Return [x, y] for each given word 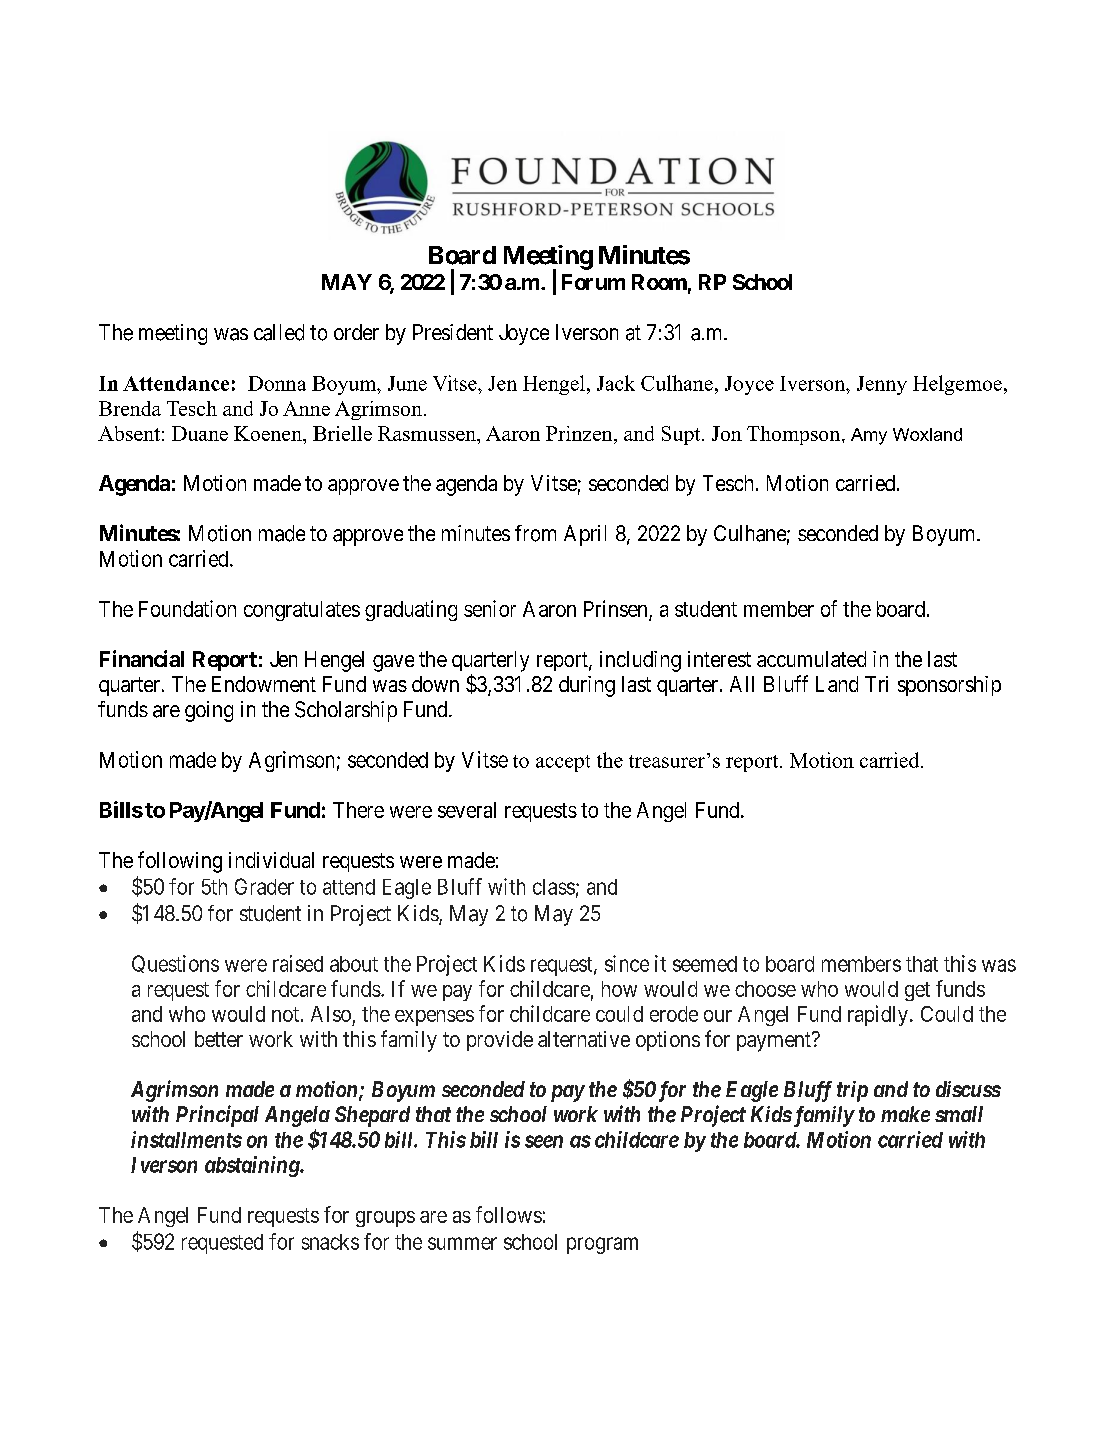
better [219, 1039]
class [554, 887]
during [587, 686]
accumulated [811, 659]
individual [271, 860]
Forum [593, 282]
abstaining [253, 1166]
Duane [200, 433]
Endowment [264, 684]
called [279, 332]
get [917, 991]
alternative [584, 1039]
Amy [869, 436]
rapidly [878, 1015]
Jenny [882, 385]
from [535, 533]
